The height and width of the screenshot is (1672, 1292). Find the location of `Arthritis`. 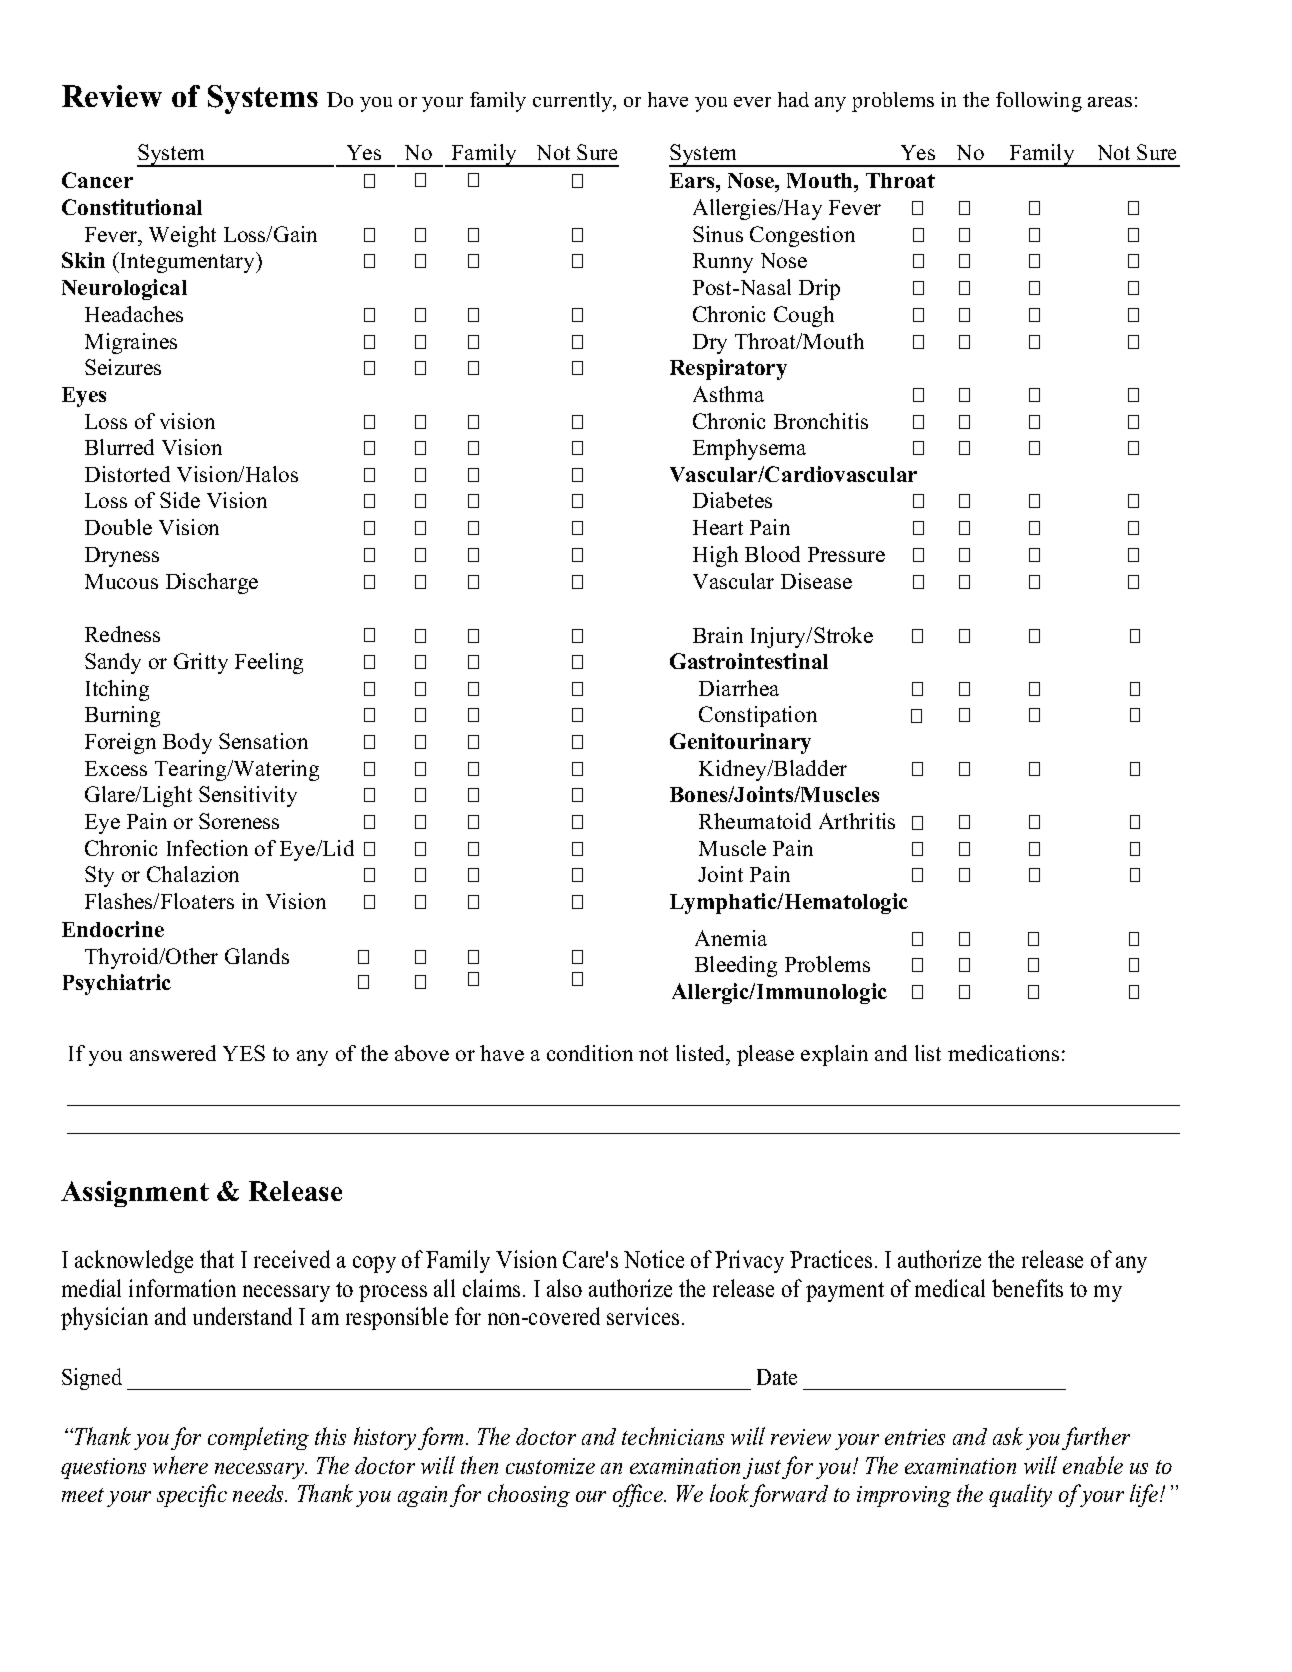

Arthritis is located at coordinates (857, 821).
